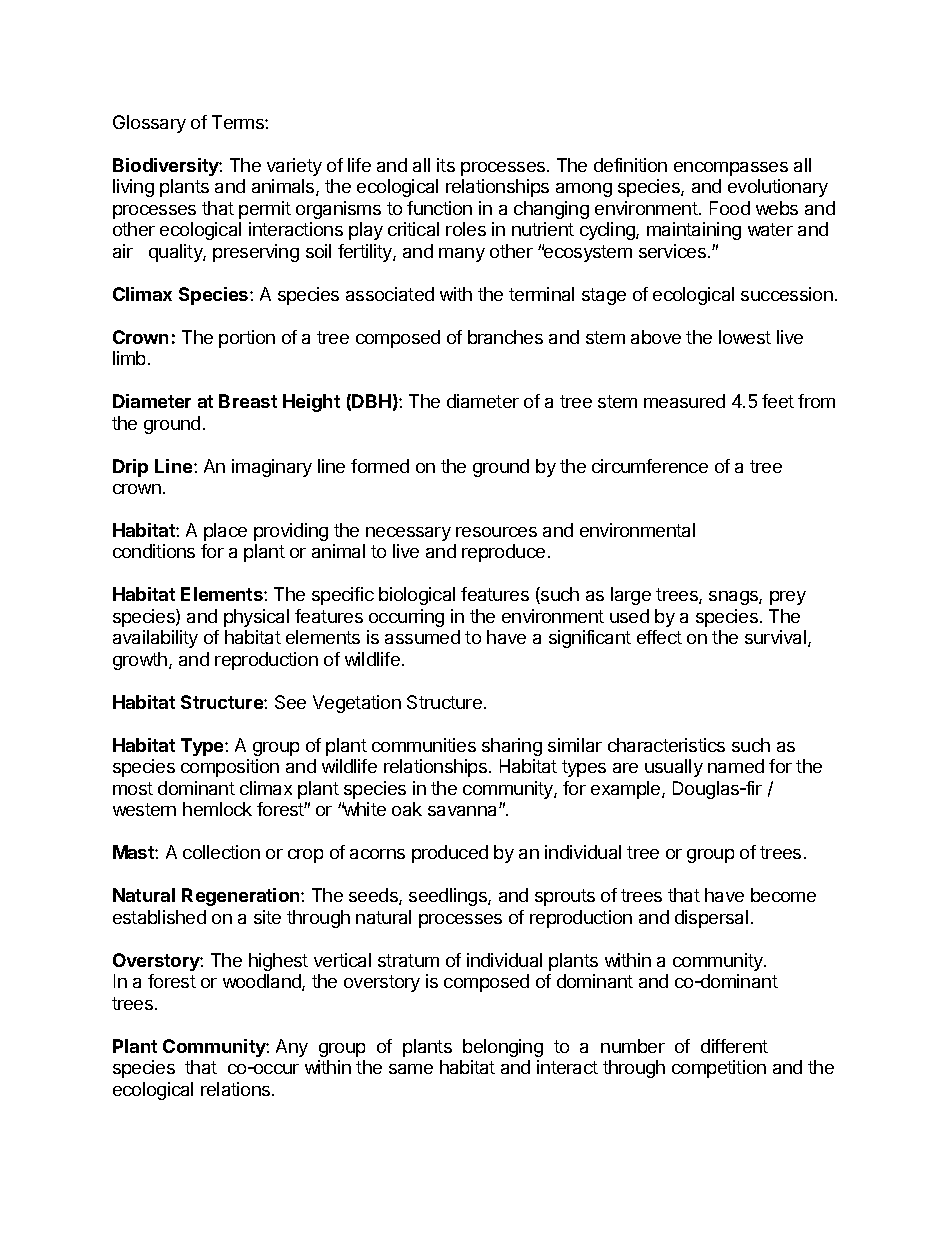 Image resolution: width=952 pixels, height=1233 pixels. I want to click on encompasses, so click(731, 169).
